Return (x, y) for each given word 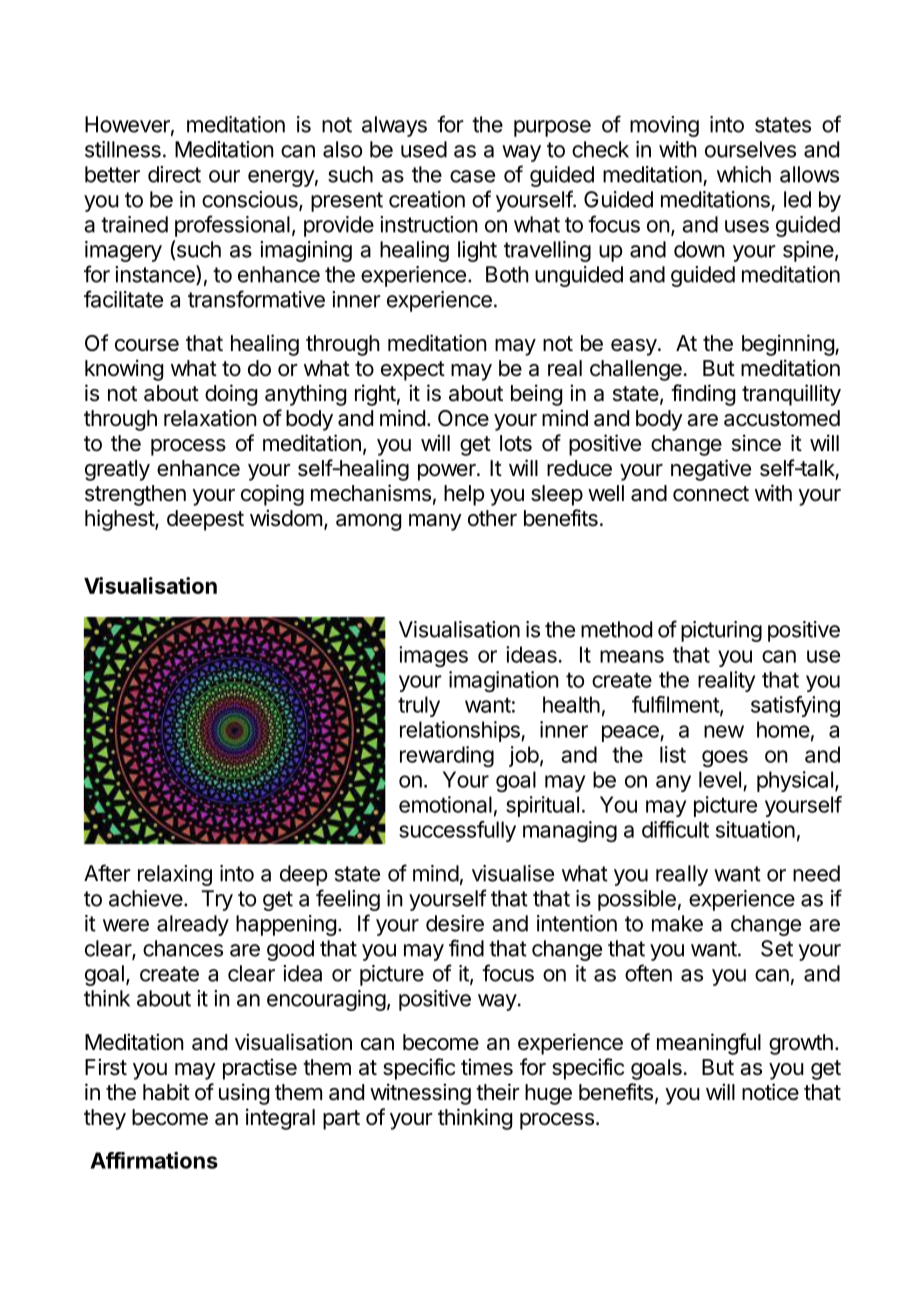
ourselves (750, 149)
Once (463, 418)
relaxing (175, 875)
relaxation (210, 418)
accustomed (782, 418)
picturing (721, 631)
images (433, 656)
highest (120, 520)
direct (174, 174)
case (472, 176)
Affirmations (154, 1160)
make (677, 923)
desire (455, 923)
